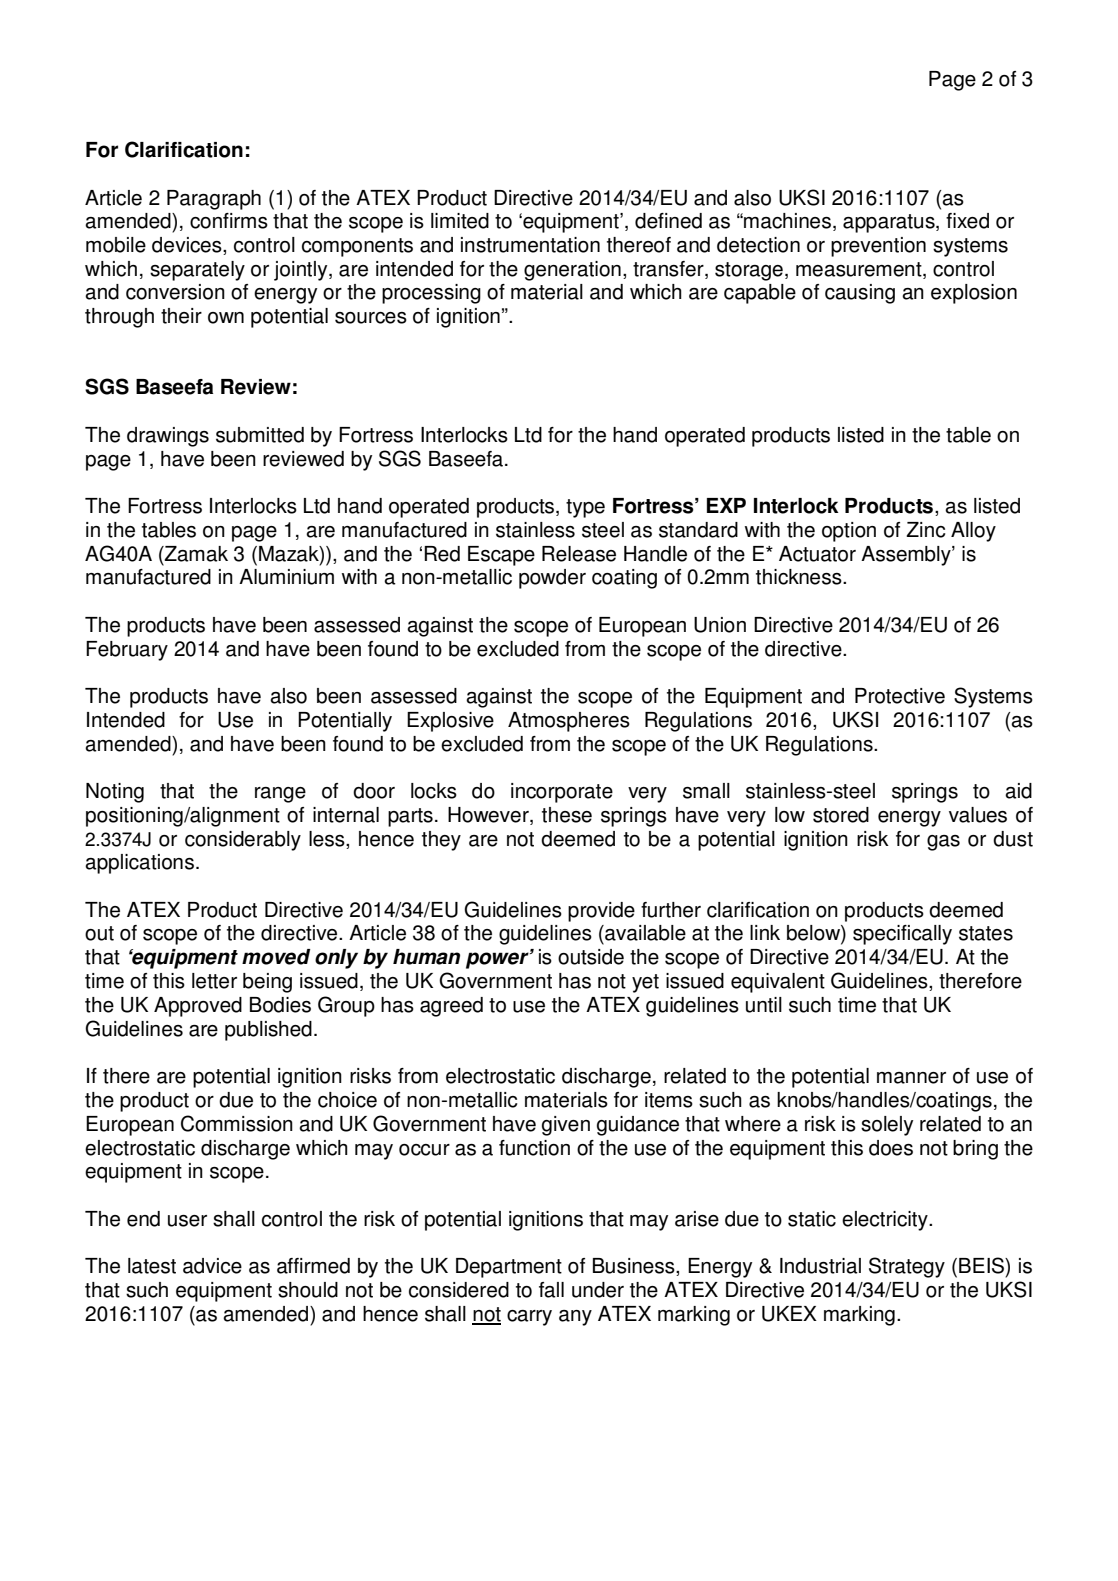 This document has width=1118, height=1581. What do you see at coordinates (229, 221) in the document?
I see `confirms` at bounding box center [229, 221].
